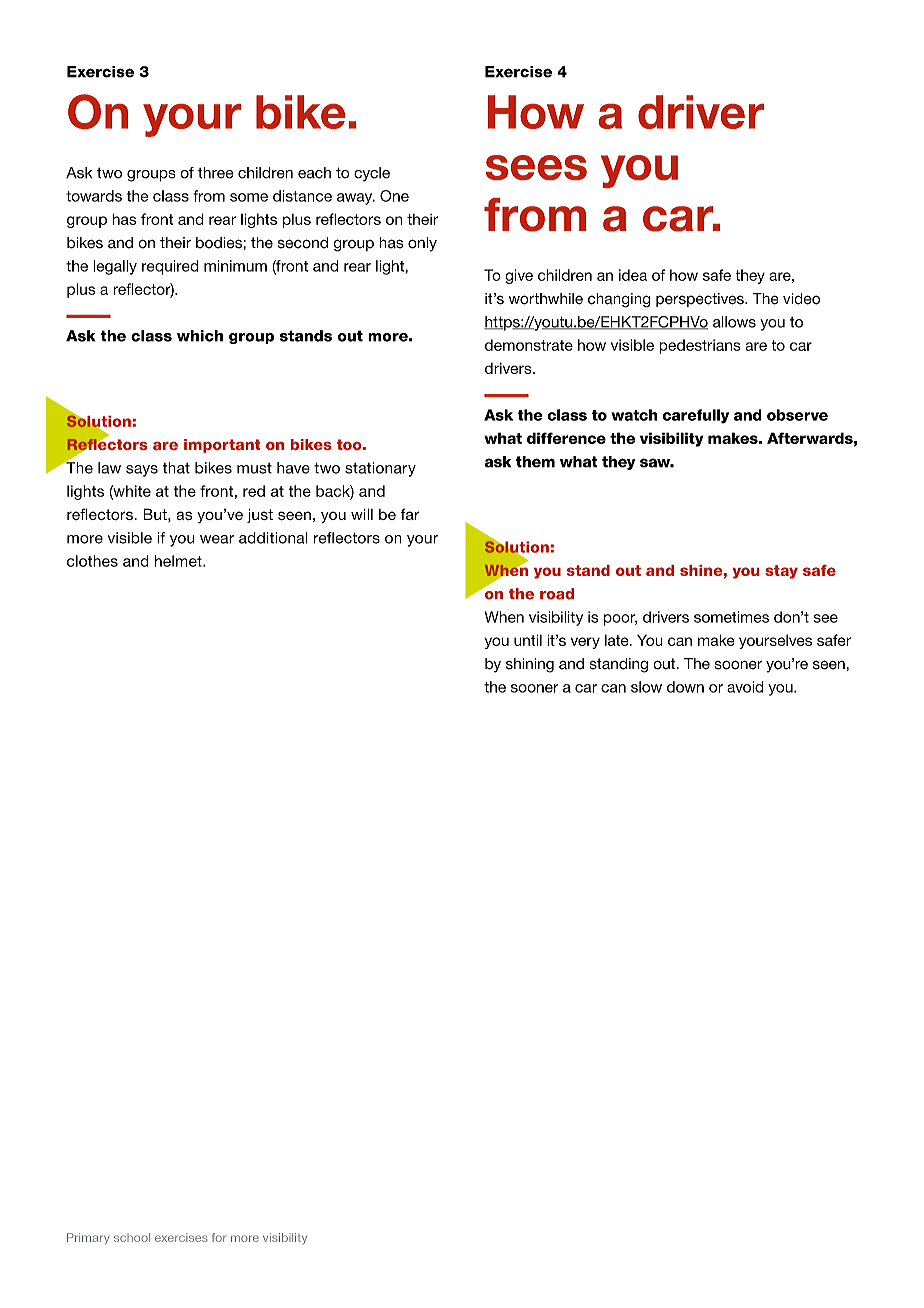 Image resolution: width=924 pixels, height=1308 pixels. I want to click on avoid, so click(745, 687).
